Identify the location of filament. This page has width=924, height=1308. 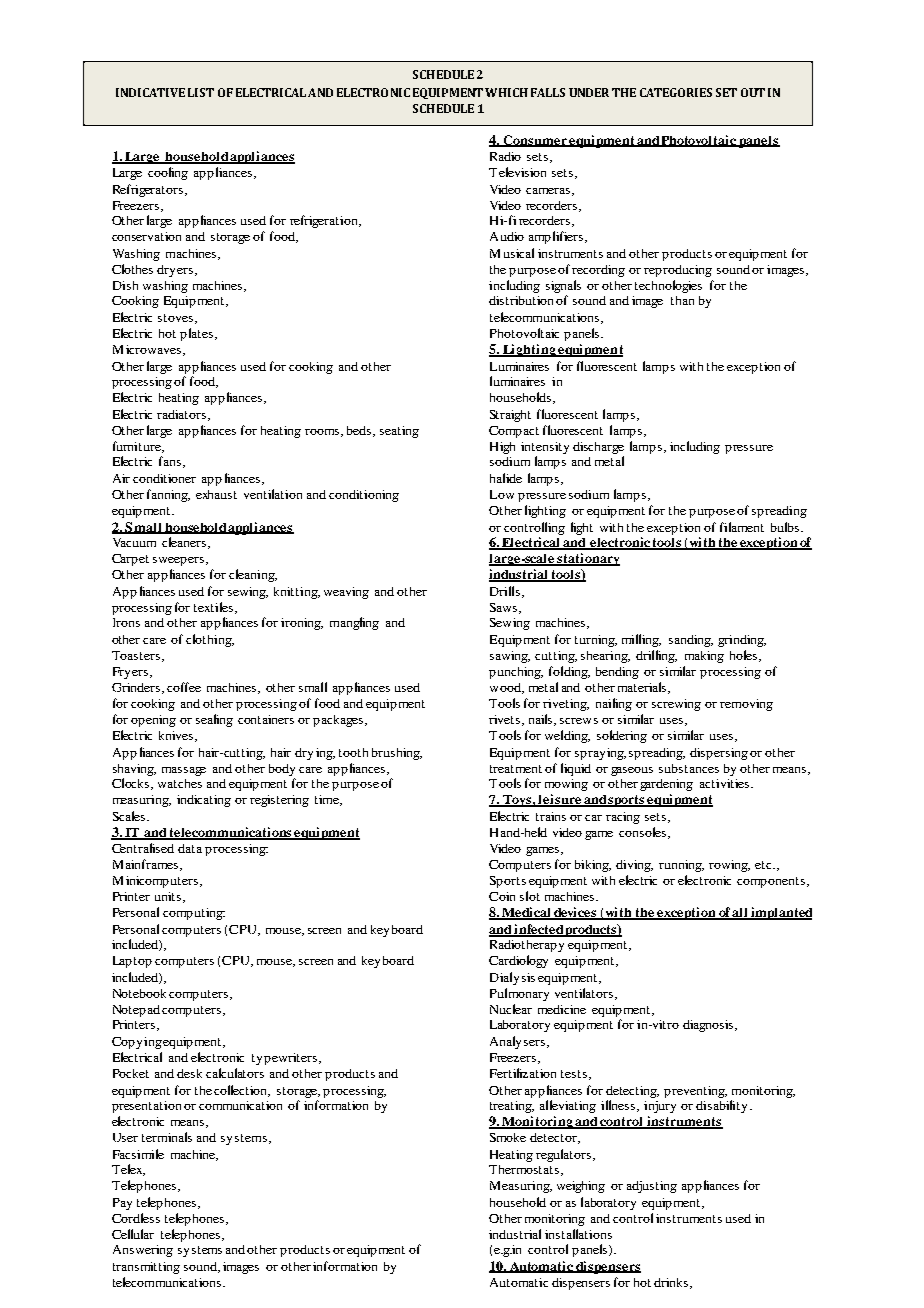
(742, 527).
